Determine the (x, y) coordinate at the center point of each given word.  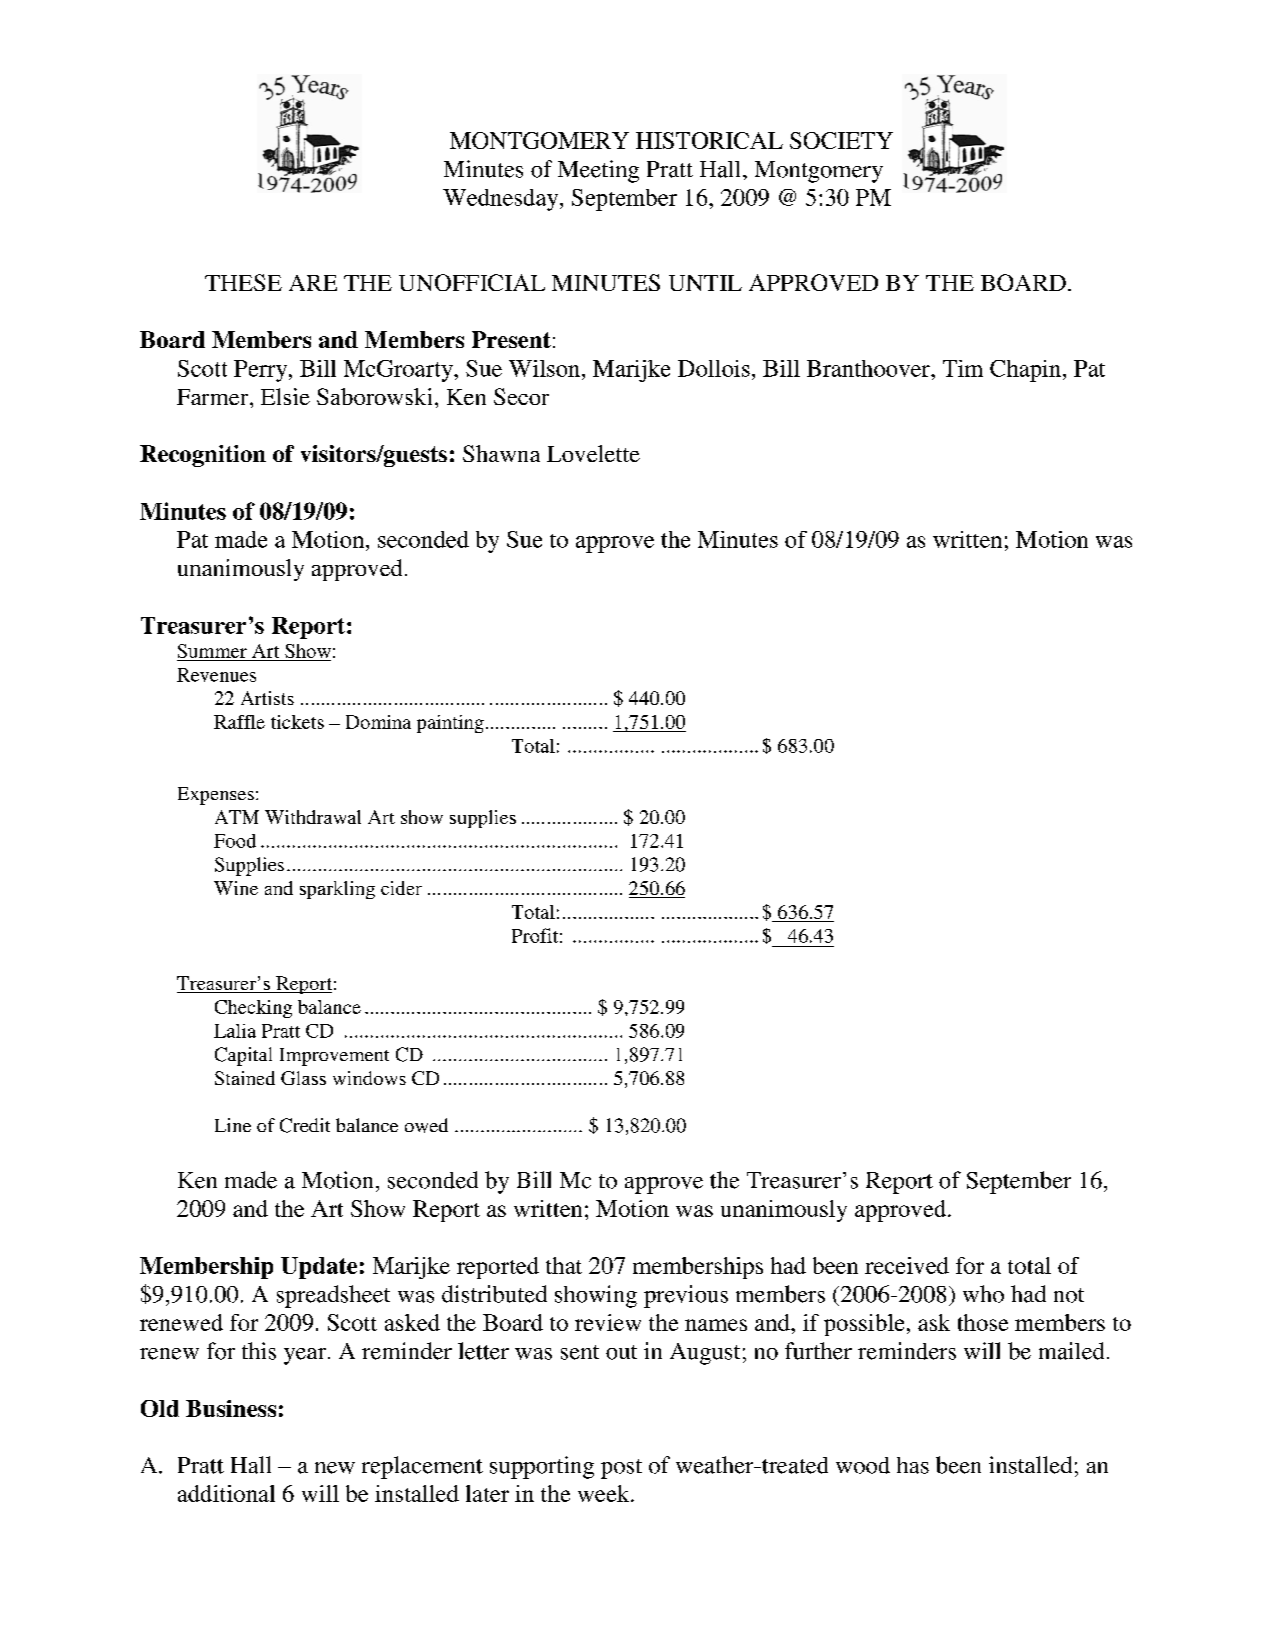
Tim (963, 368)
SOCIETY (841, 140)
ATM (237, 817)
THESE (243, 282)
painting (450, 724)
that (564, 1265)
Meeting (598, 171)
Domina (378, 722)
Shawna (501, 453)
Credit (305, 1125)
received (907, 1265)
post (621, 1469)
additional (226, 1493)
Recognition (203, 456)
